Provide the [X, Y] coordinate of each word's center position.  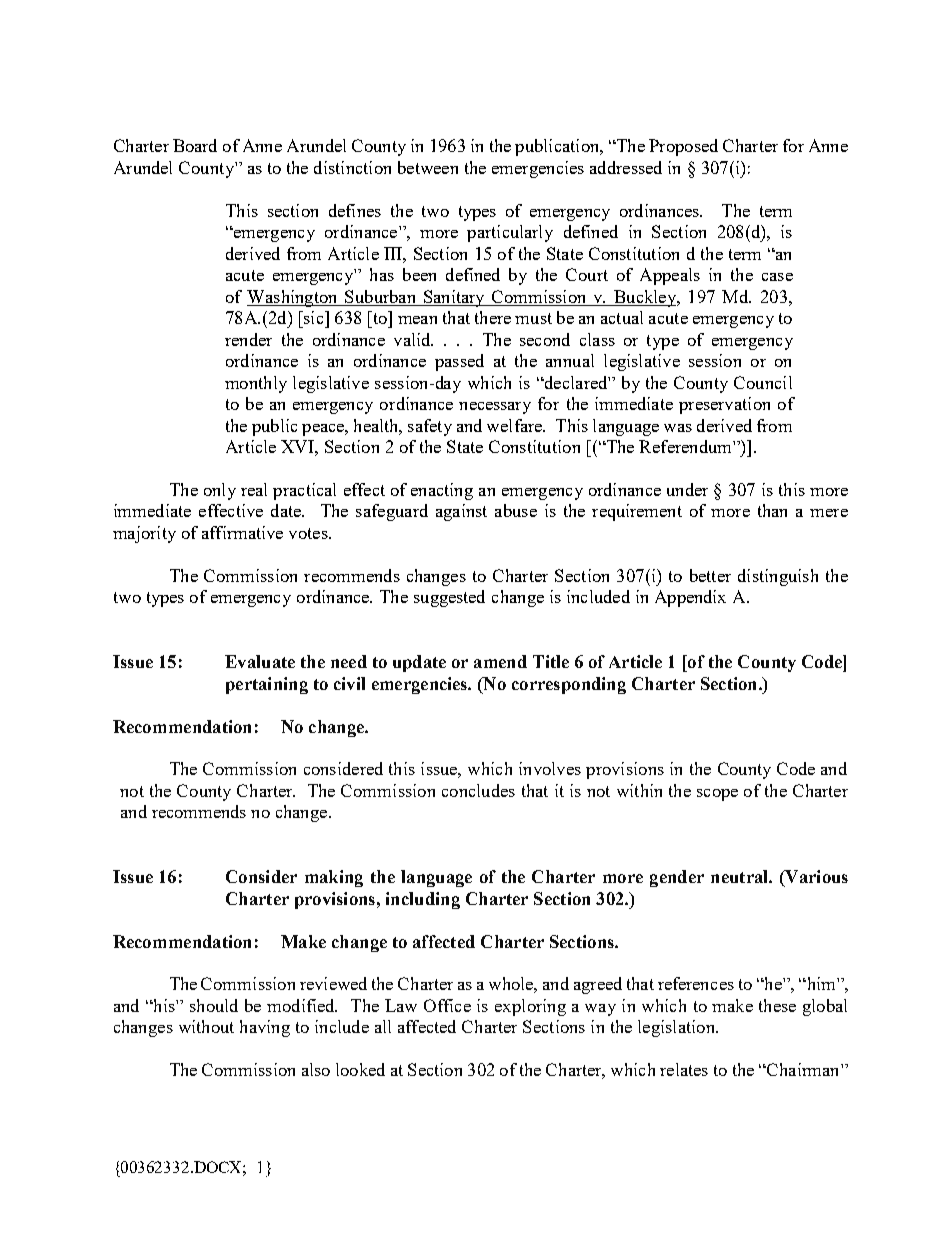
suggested [449, 598]
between [428, 167]
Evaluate [260, 661]
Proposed [683, 147]
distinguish [778, 577]
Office [447, 1005]
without [206, 1026]
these [777, 1005]
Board [195, 145]
